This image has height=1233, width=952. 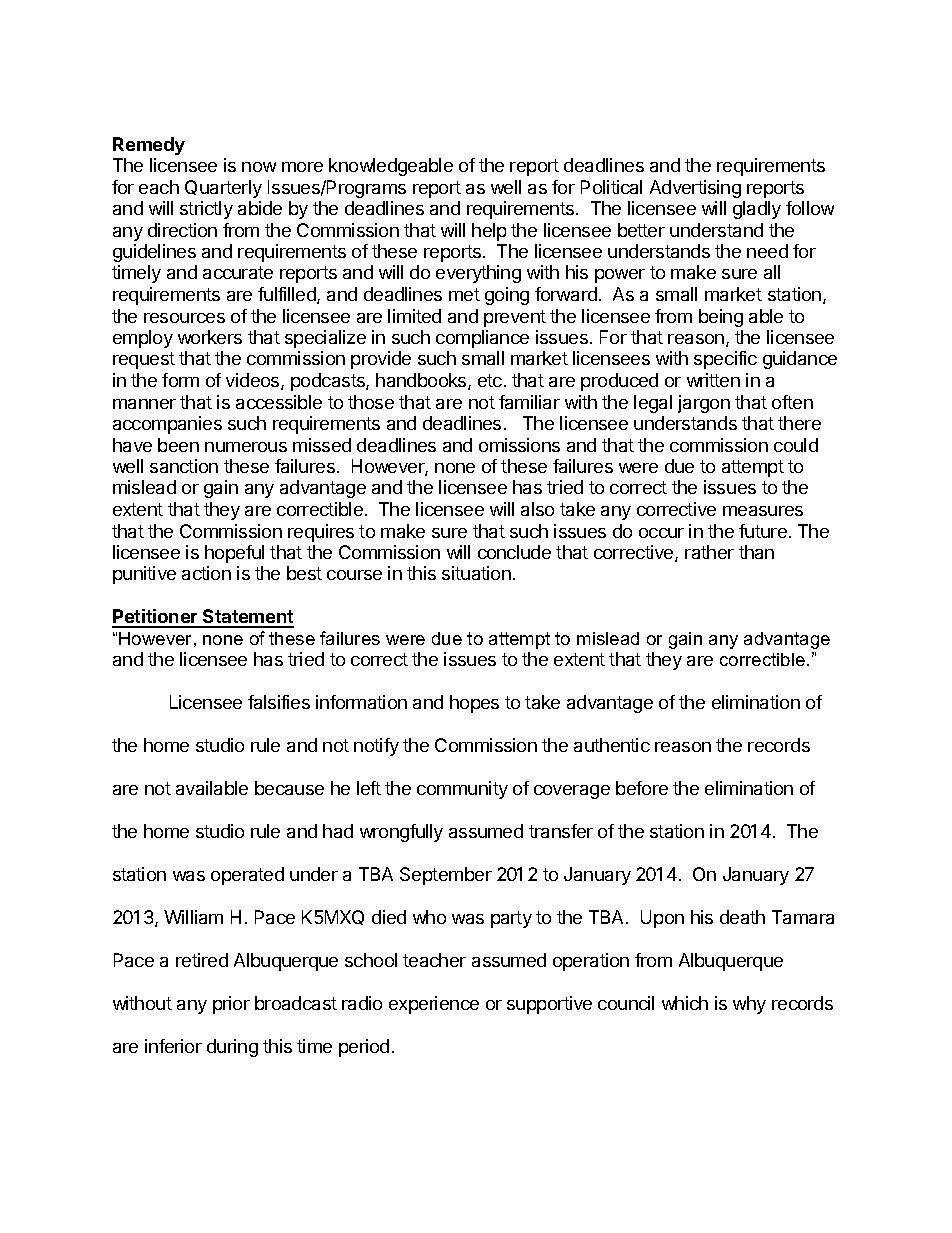 I want to click on Advertising, so click(x=695, y=189).
